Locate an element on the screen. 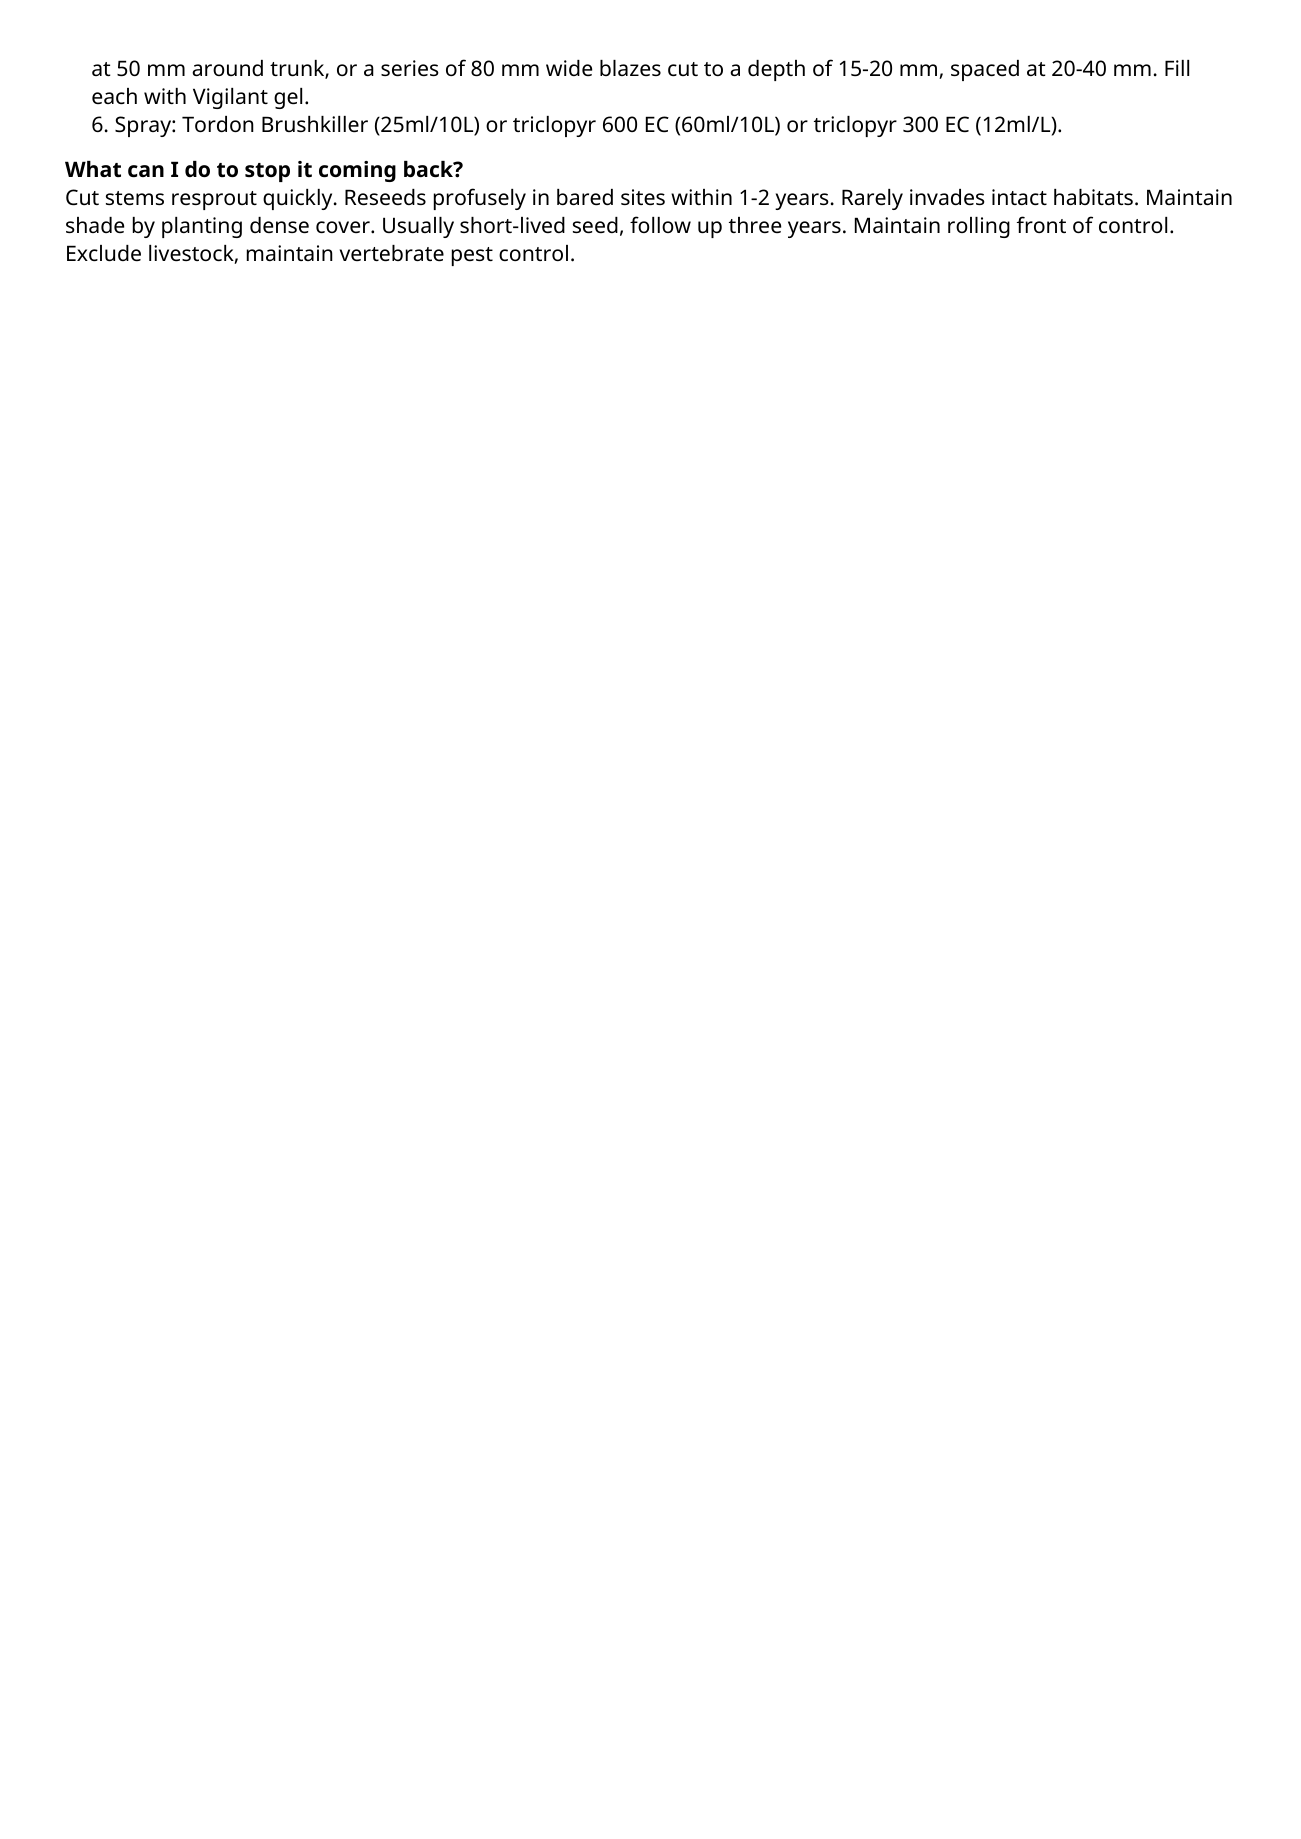 This screenshot has height=1839, width=1301. blazes is located at coordinates (630, 68).
